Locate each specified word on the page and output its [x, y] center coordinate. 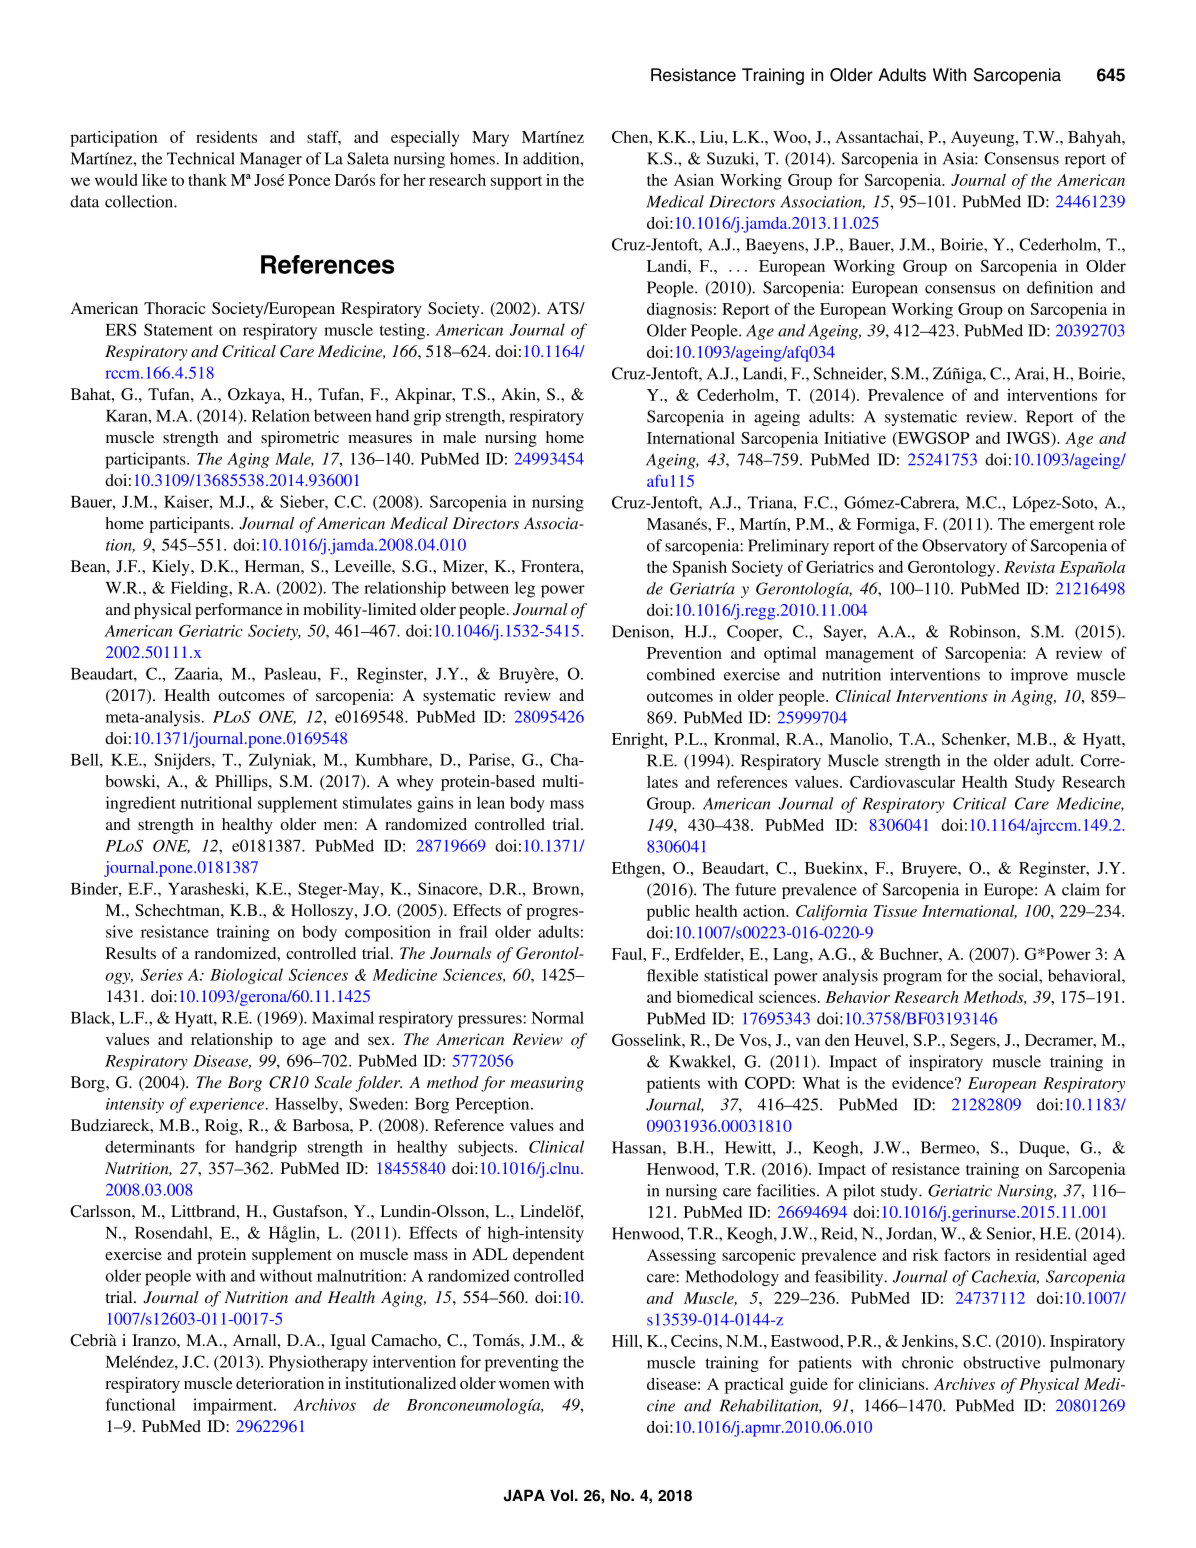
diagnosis [679, 310]
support [516, 183]
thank [207, 180]
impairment [234, 1406]
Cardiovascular [902, 782]
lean [491, 802]
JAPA [524, 1495]
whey [415, 783]
